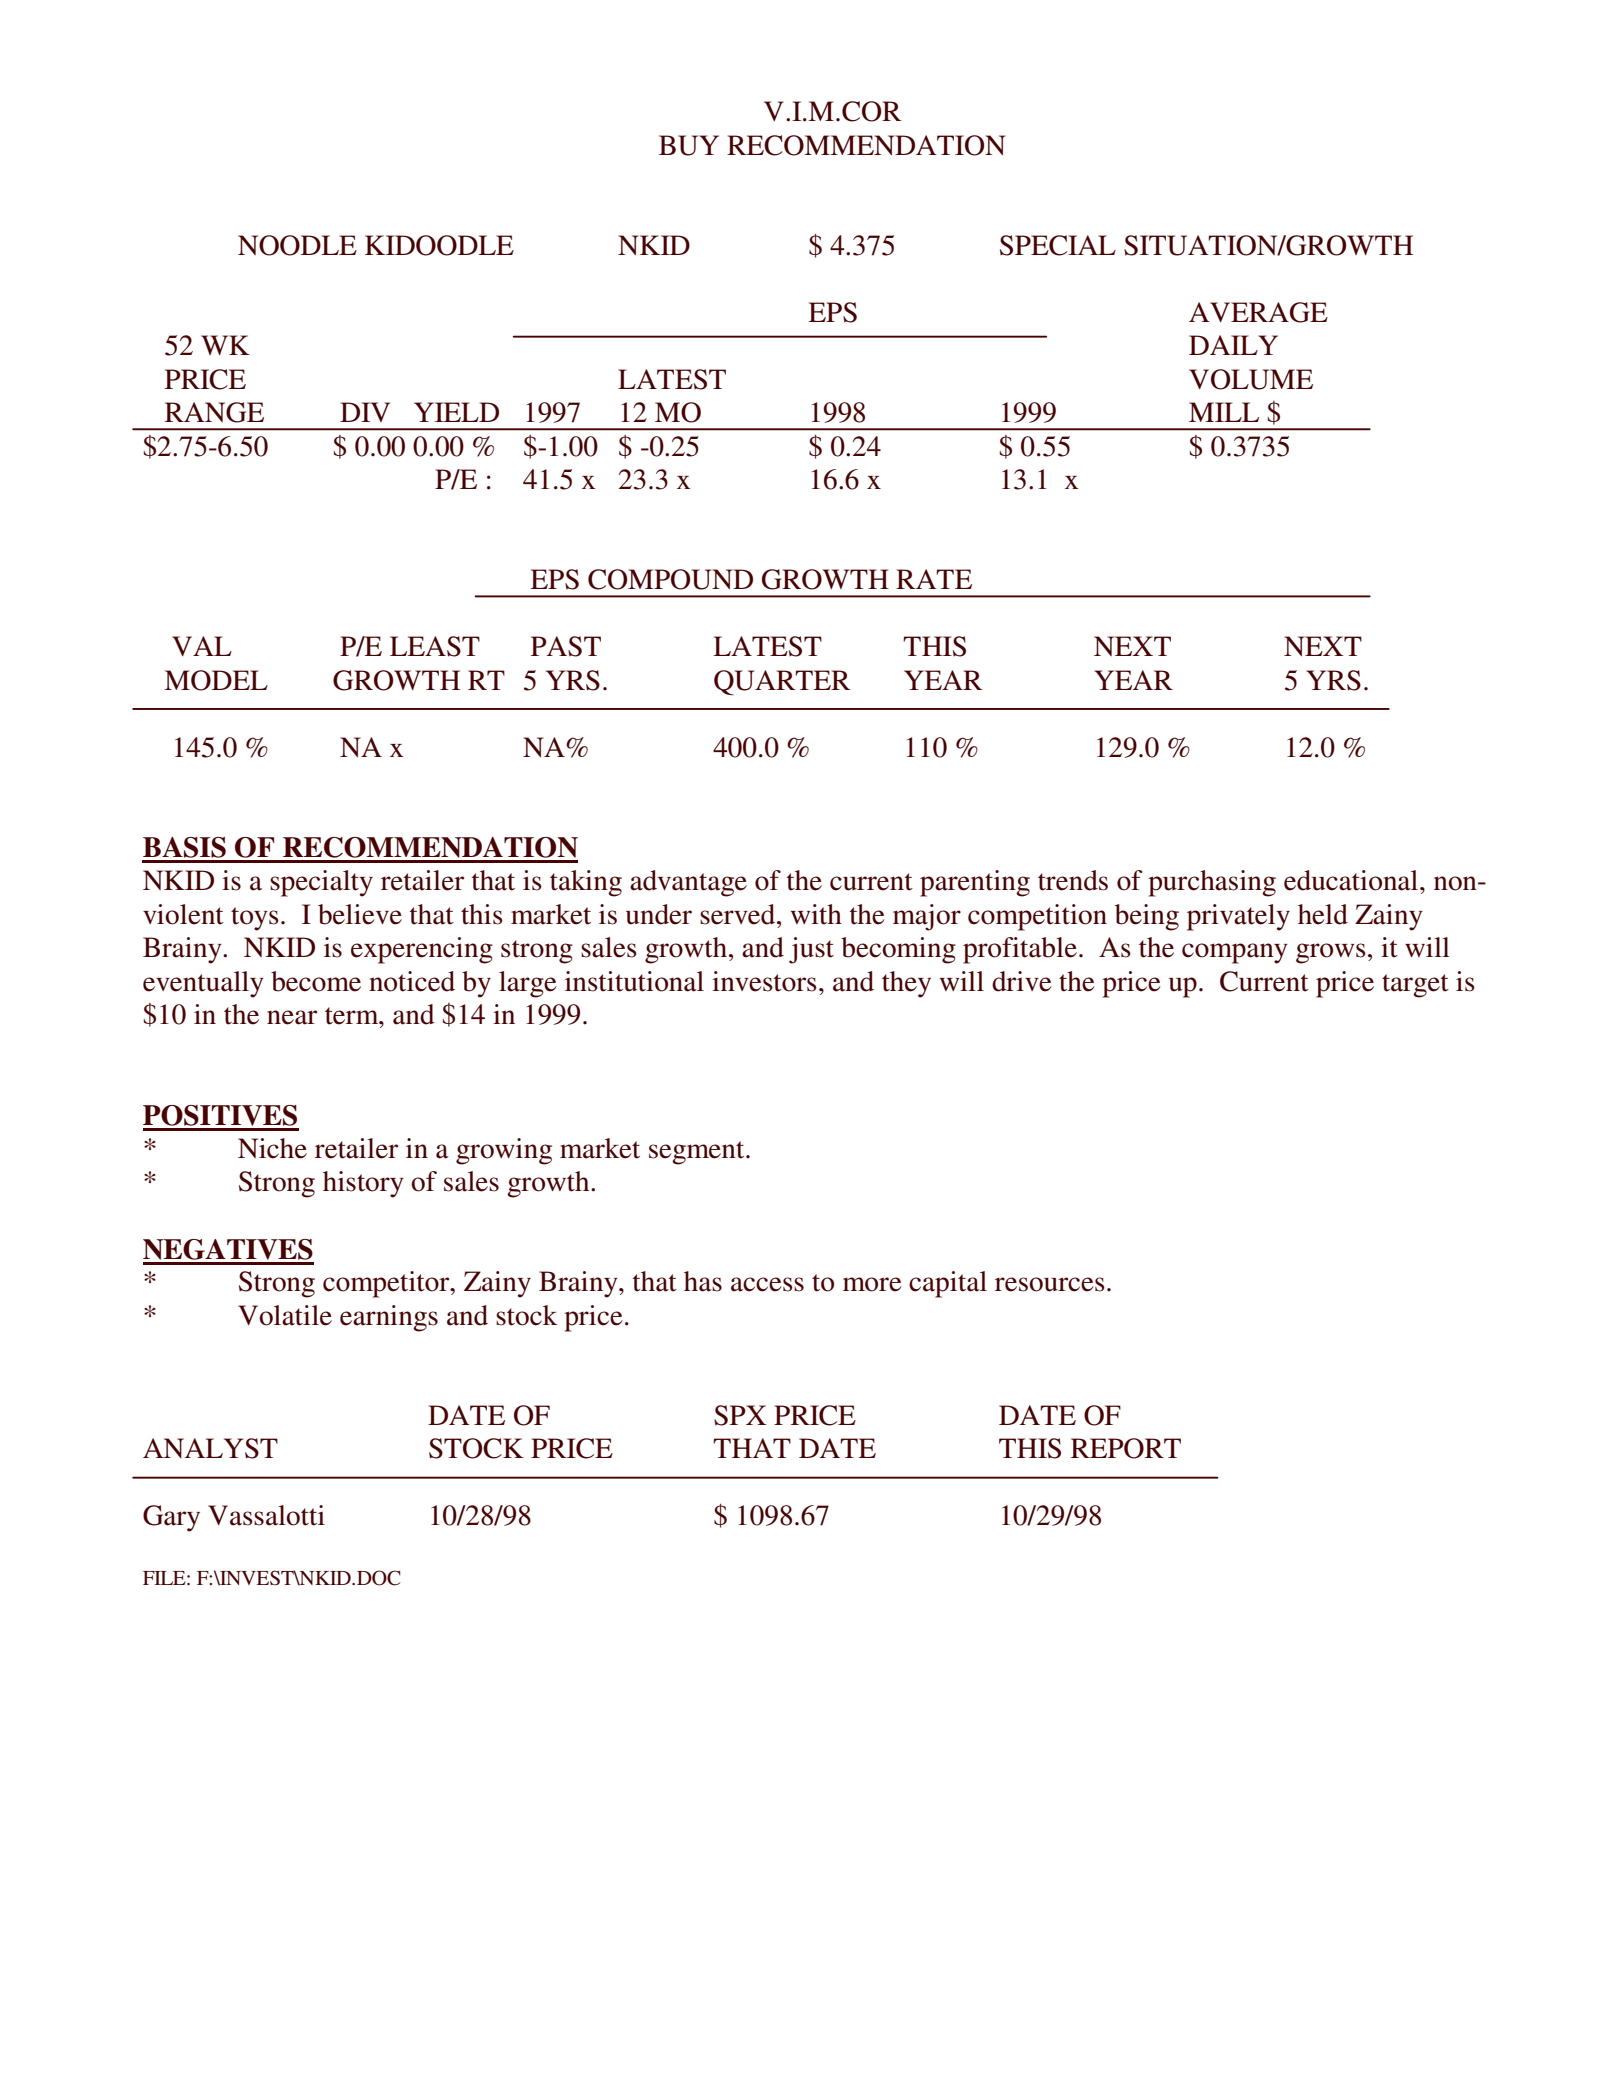  Describe the element at coordinates (689, 145) in the screenshot. I see `BUY` at that location.
